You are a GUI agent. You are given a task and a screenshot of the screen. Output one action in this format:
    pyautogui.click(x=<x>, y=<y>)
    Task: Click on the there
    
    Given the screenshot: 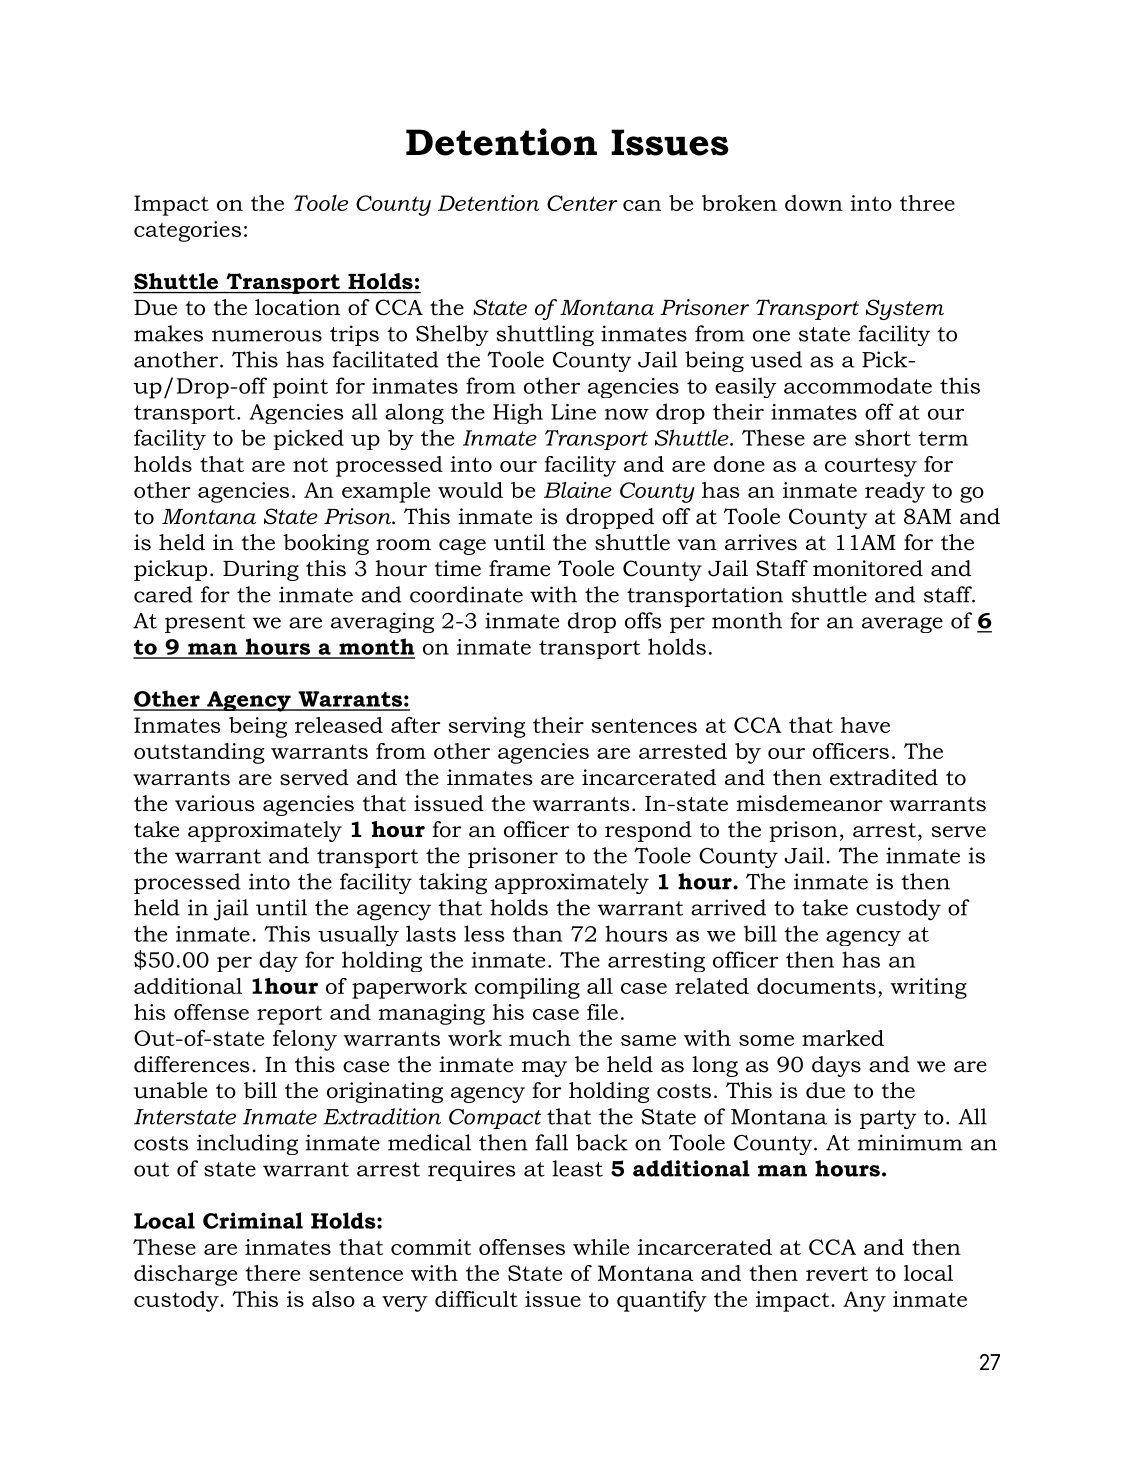 What is the action you would take?
    pyautogui.click(x=273, y=1273)
